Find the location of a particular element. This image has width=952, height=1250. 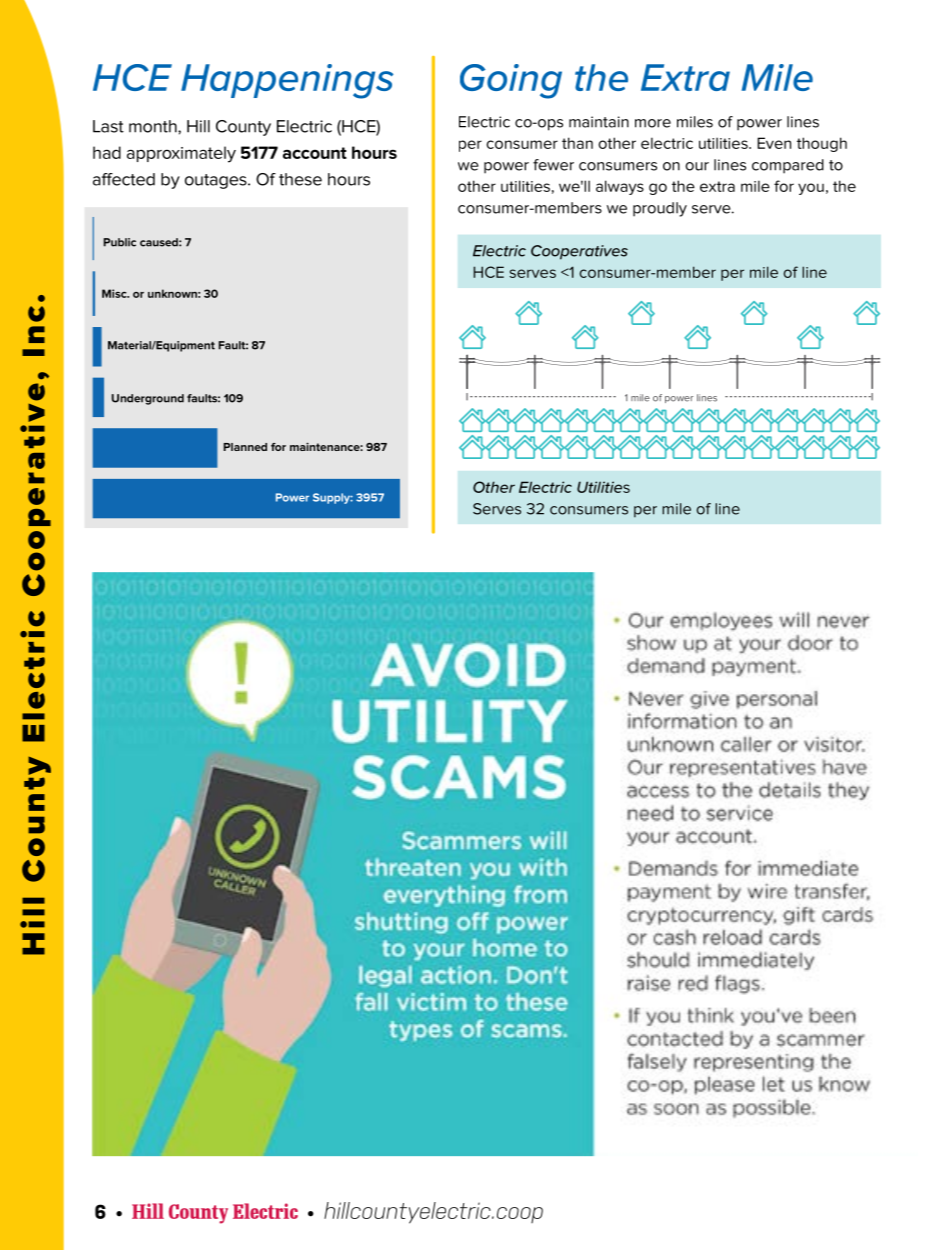

account is located at coordinates (315, 153).
